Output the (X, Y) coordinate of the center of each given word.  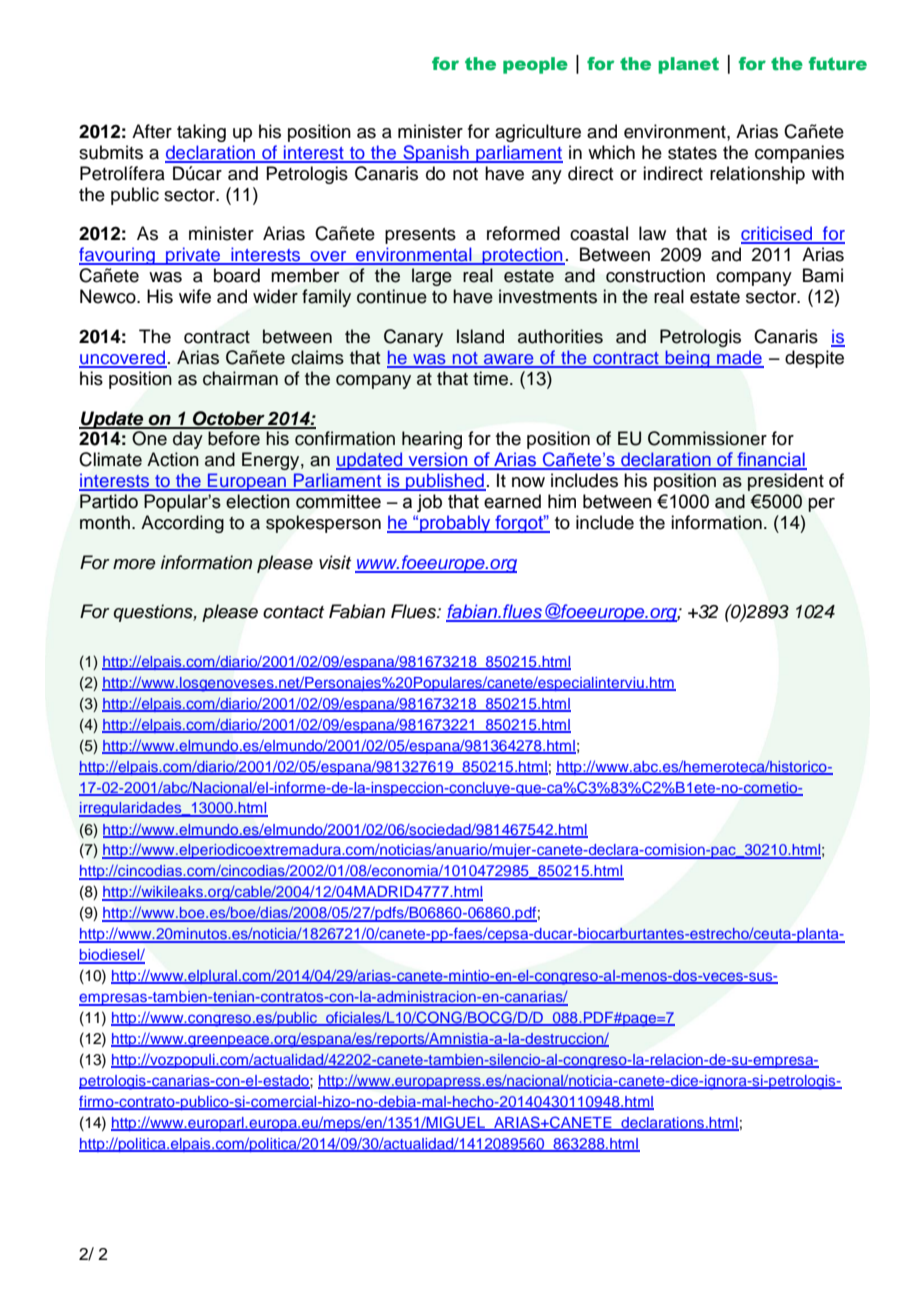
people (535, 65)
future (838, 64)
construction (655, 275)
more (134, 564)
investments (548, 296)
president (786, 482)
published (445, 482)
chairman (240, 378)
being (688, 359)
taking (201, 133)
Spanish (436, 154)
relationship (757, 175)
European (247, 482)
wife (195, 296)
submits (111, 152)
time (492, 378)
